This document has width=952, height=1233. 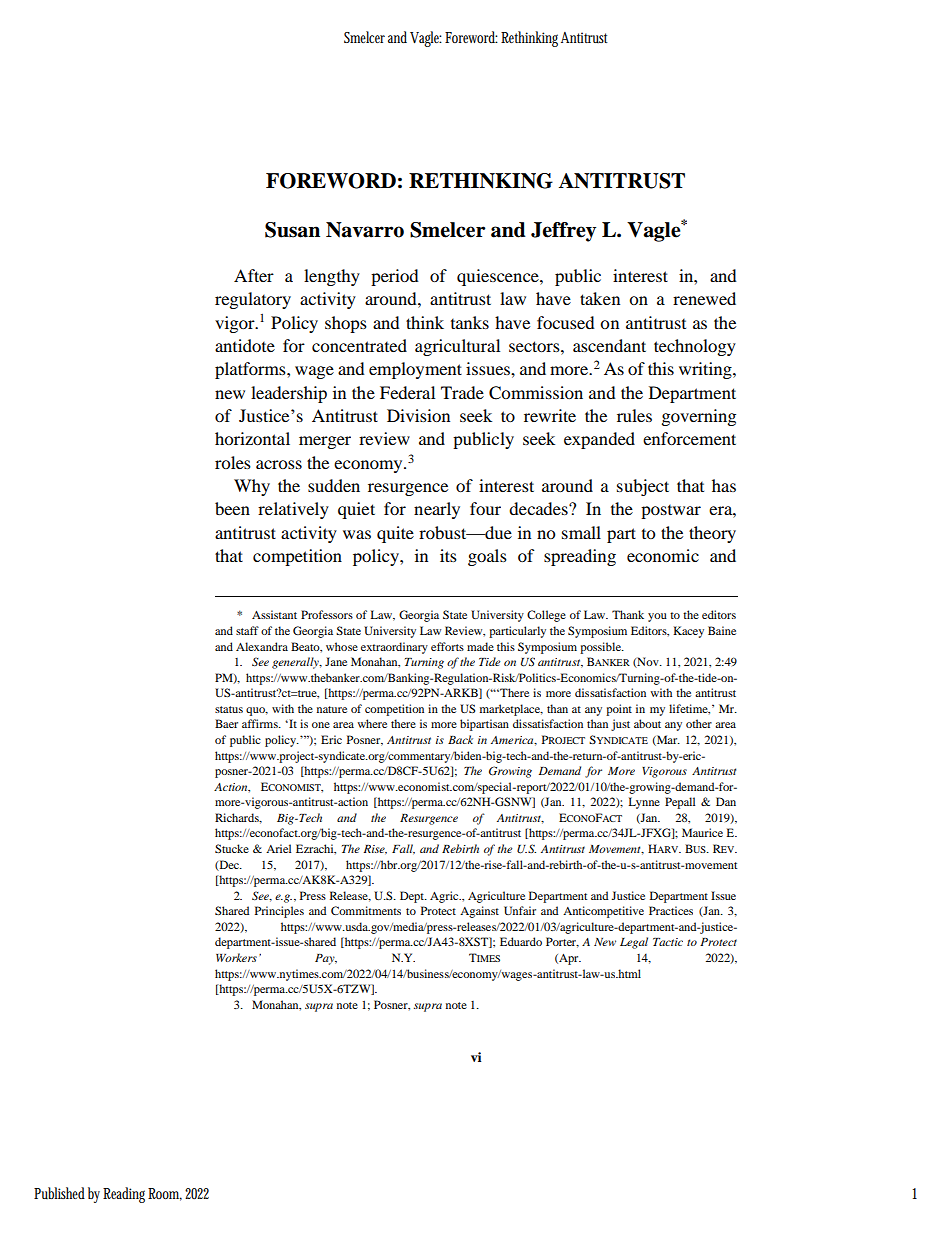 What do you see at coordinates (226, 723) in the document?
I see `Baer` at bounding box center [226, 723].
